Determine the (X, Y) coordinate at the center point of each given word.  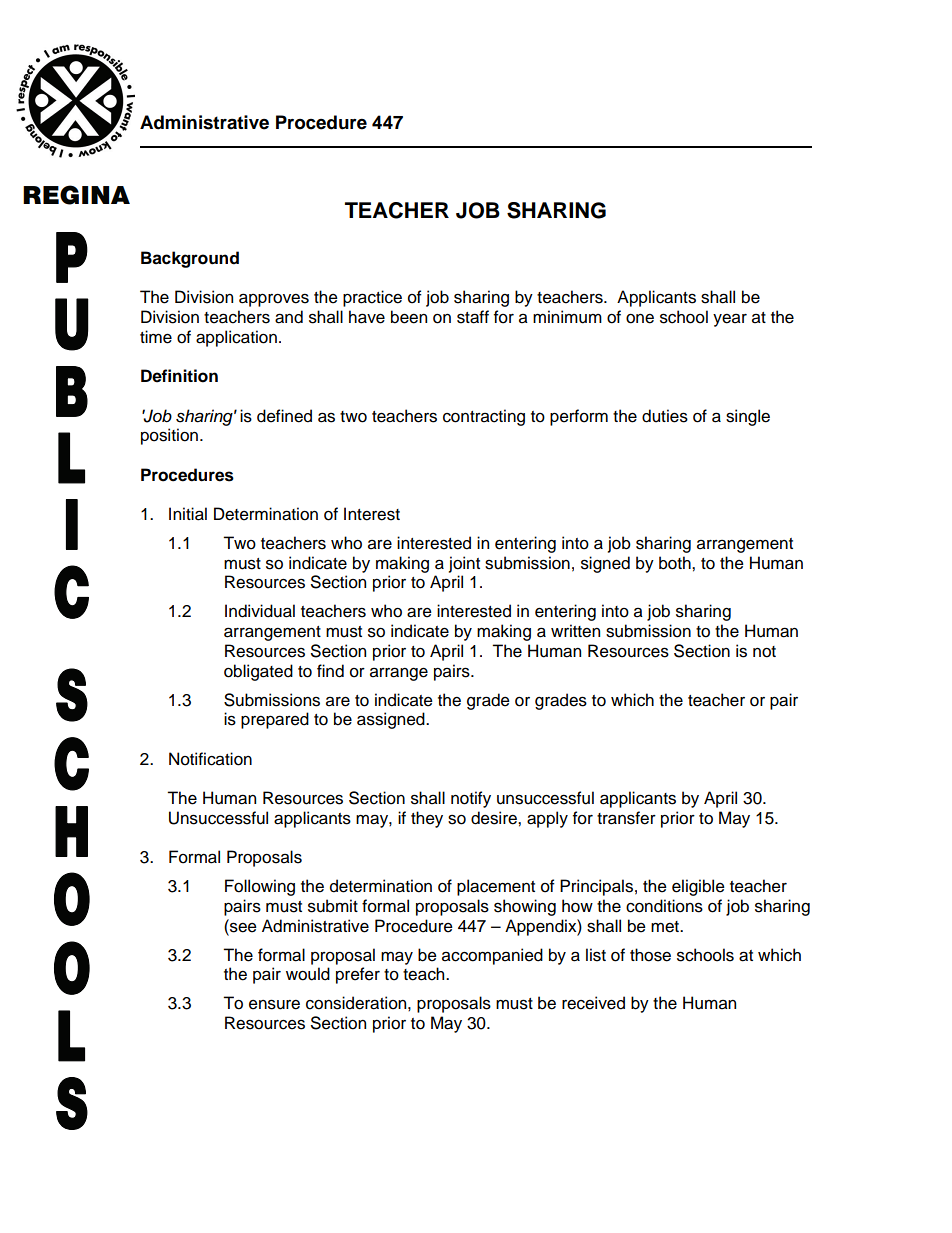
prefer (358, 975)
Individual (260, 611)
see (242, 926)
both (676, 563)
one (640, 319)
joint (464, 564)
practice (372, 298)
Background (190, 259)
